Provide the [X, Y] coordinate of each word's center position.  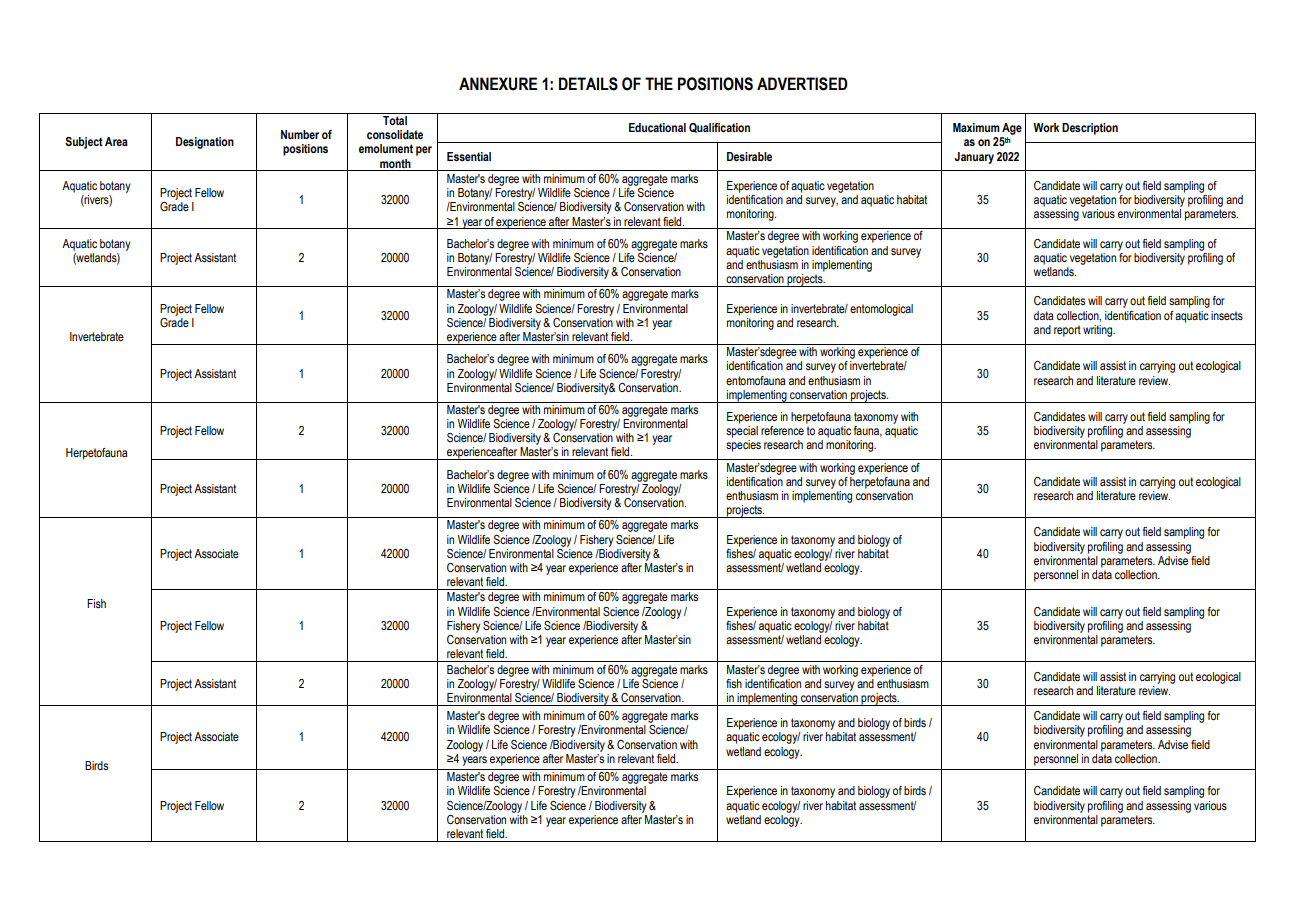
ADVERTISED [802, 84]
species [743, 446]
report [1067, 331]
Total [395, 120]
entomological [881, 310]
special [742, 432]
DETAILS [588, 84]
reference [782, 430]
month [395, 163]
